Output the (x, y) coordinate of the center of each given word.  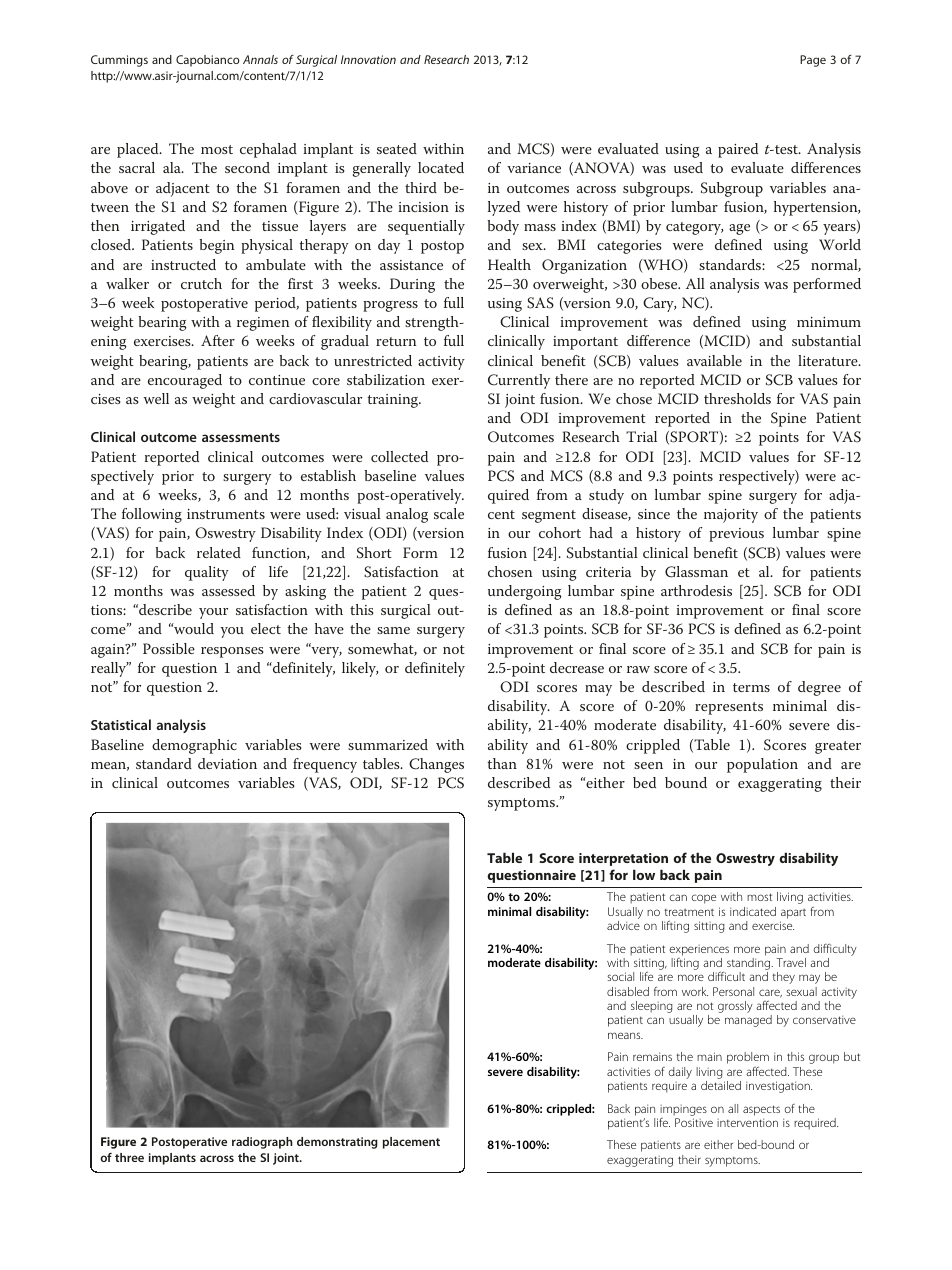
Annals (260, 59)
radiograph (262, 1143)
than (502, 763)
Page (813, 61)
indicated (753, 911)
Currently (519, 381)
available (714, 360)
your (213, 613)
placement (411, 1143)
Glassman (696, 572)
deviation (227, 763)
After (218, 340)
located (441, 167)
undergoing (525, 592)
